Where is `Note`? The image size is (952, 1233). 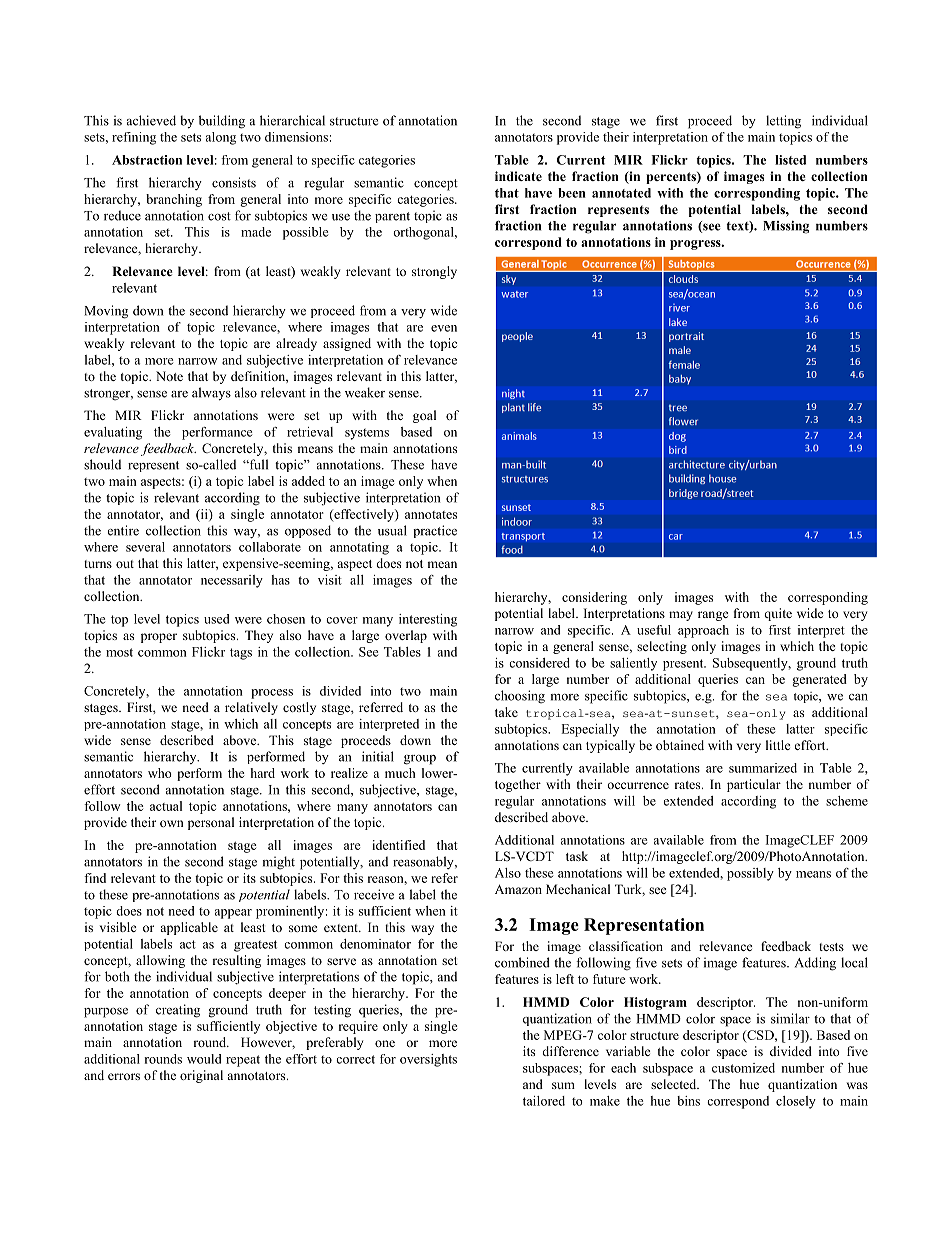
Note is located at coordinates (169, 376).
